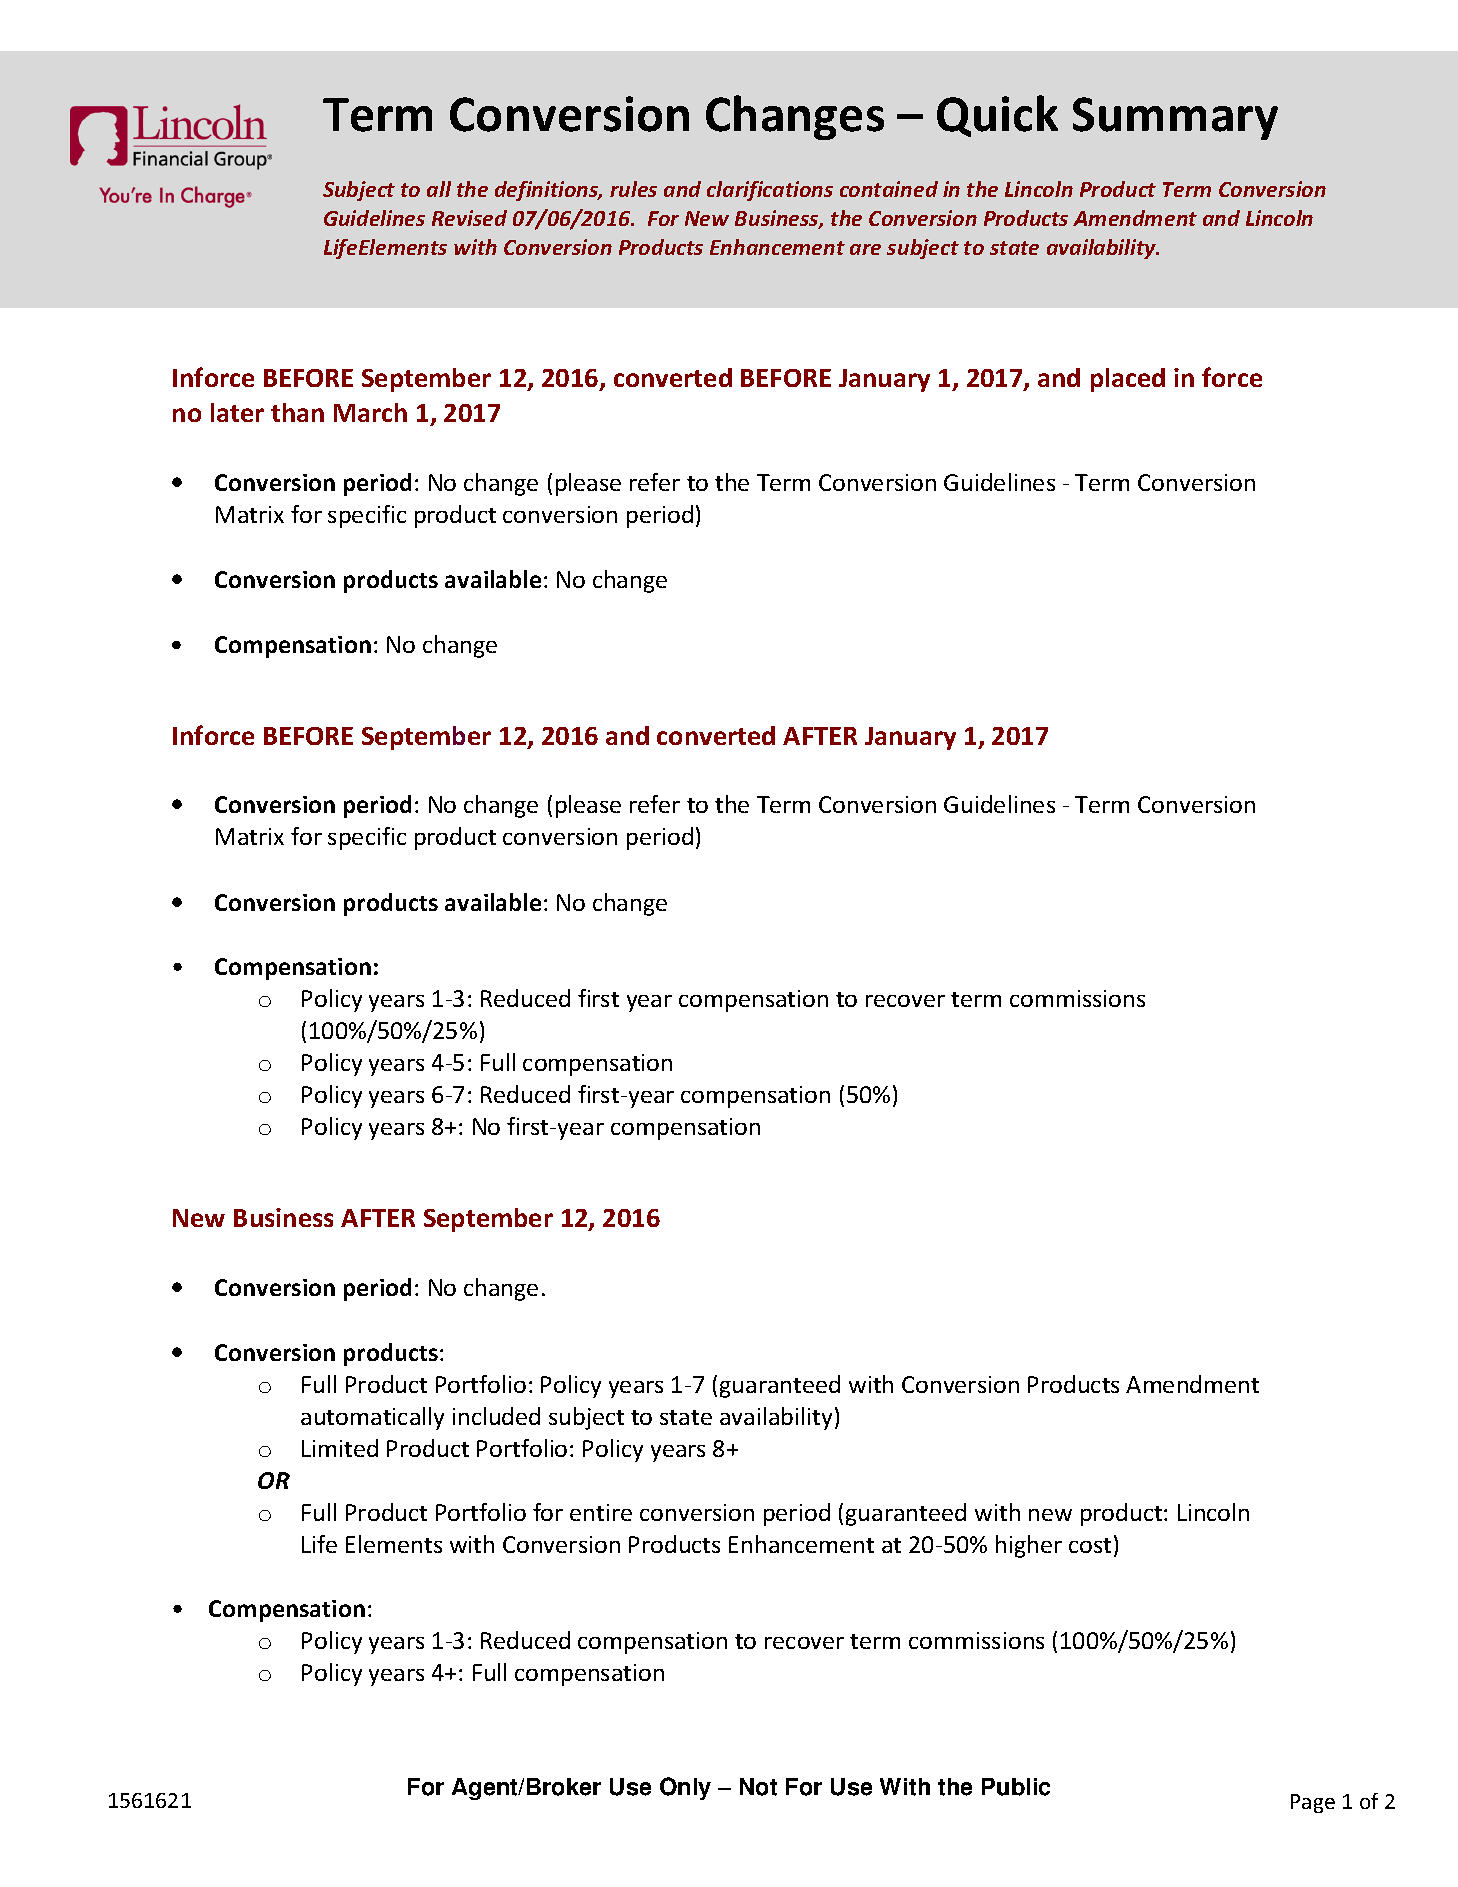 This page has height=1887, width=1458. What do you see at coordinates (340, 1448) in the page?
I see `Limited` at bounding box center [340, 1448].
